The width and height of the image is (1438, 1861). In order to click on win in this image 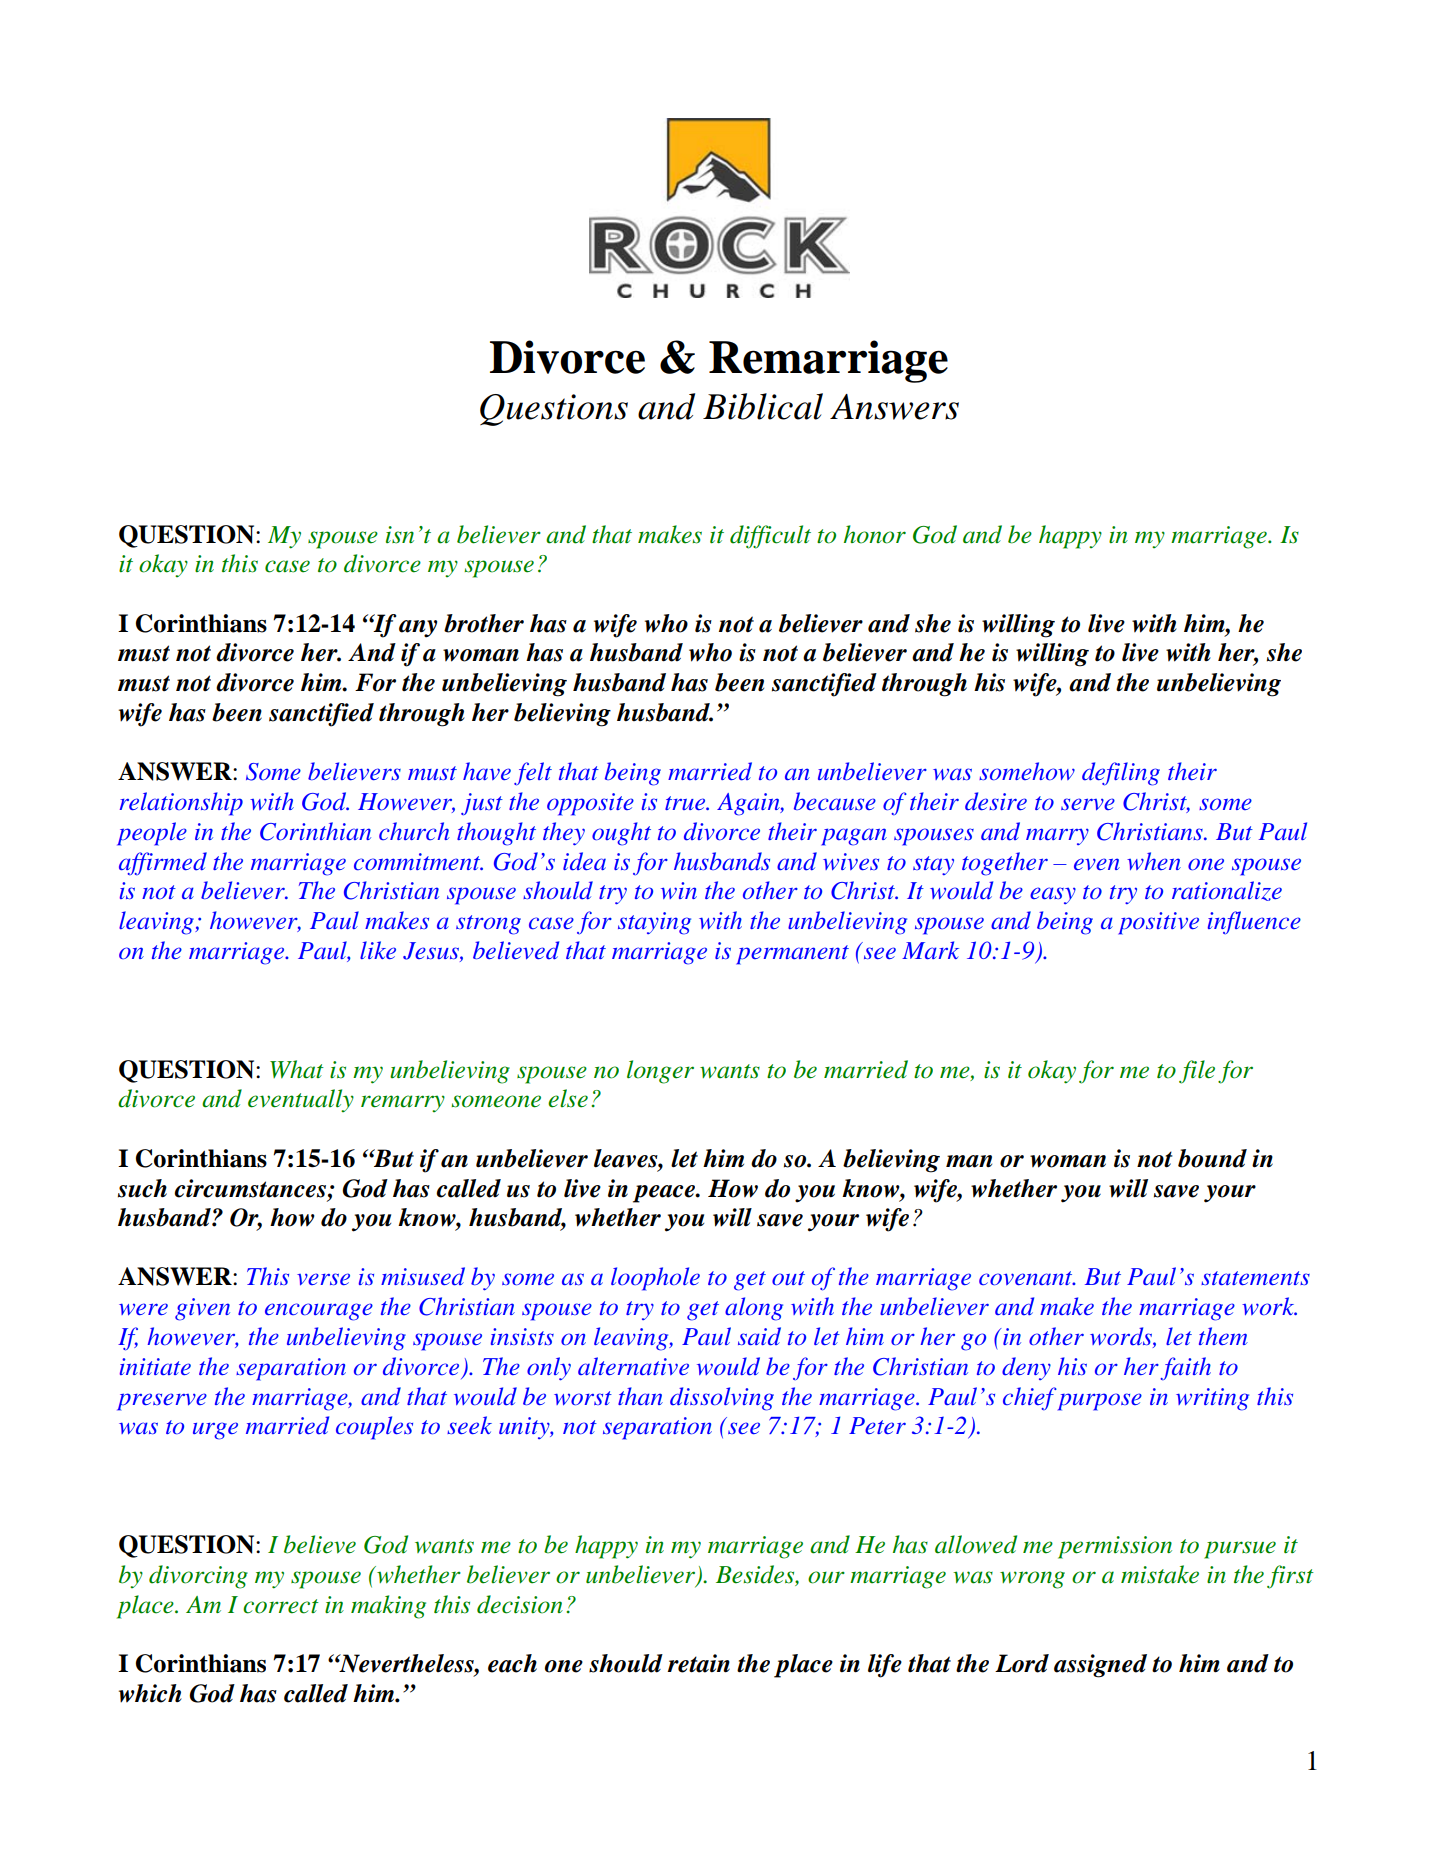, I will do `click(679, 890)`.
